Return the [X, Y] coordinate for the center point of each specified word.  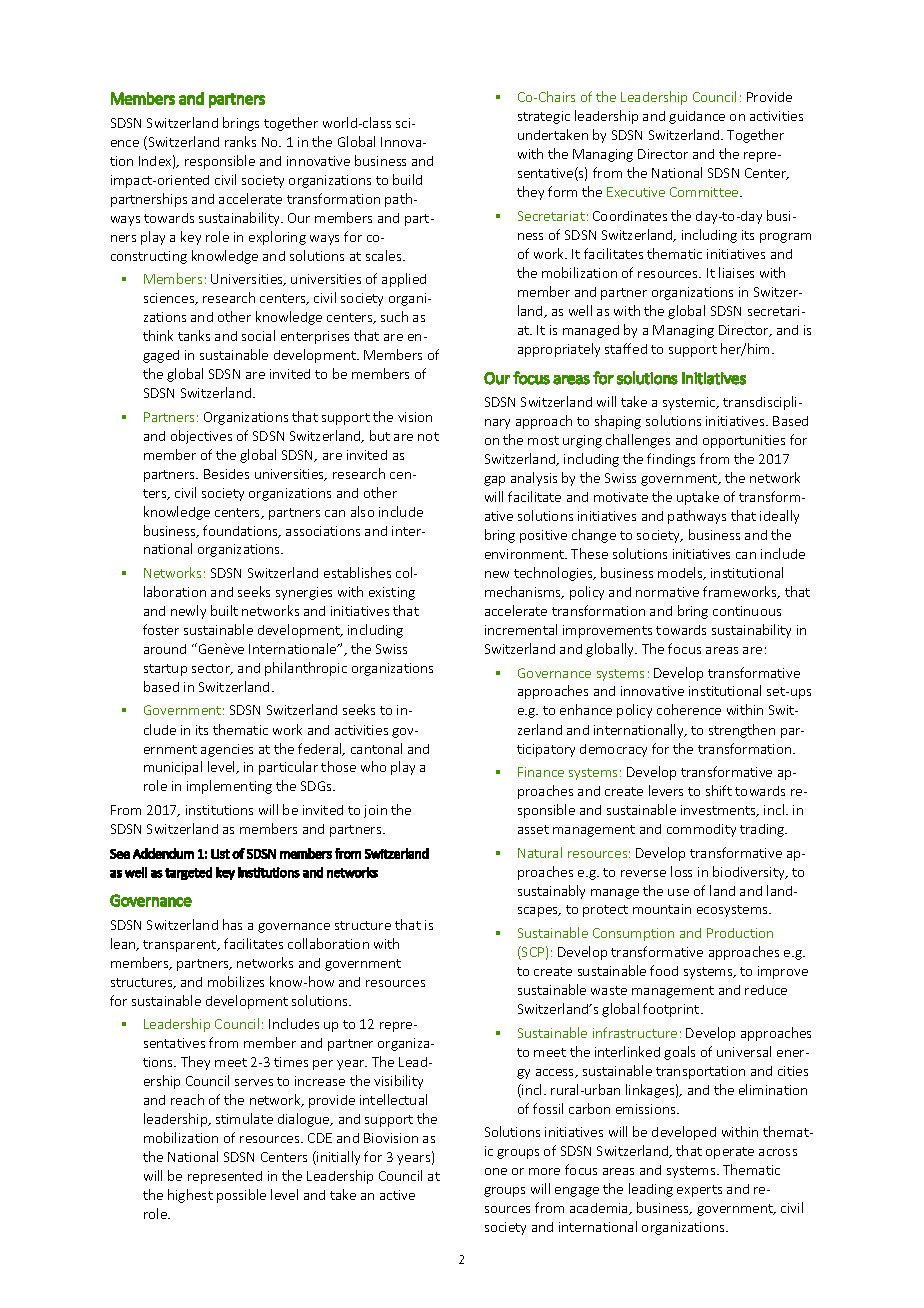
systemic [690, 403]
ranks [240, 141]
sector [212, 669]
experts [699, 1191]
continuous [747, 611]
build [407, 179]
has [232, 924]
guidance [697, 117]
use [678, 892]
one [496, 1171]
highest [190, 1196]
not [428, 436]
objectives [201, 437]
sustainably [551, 892]
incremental [521, 629]
